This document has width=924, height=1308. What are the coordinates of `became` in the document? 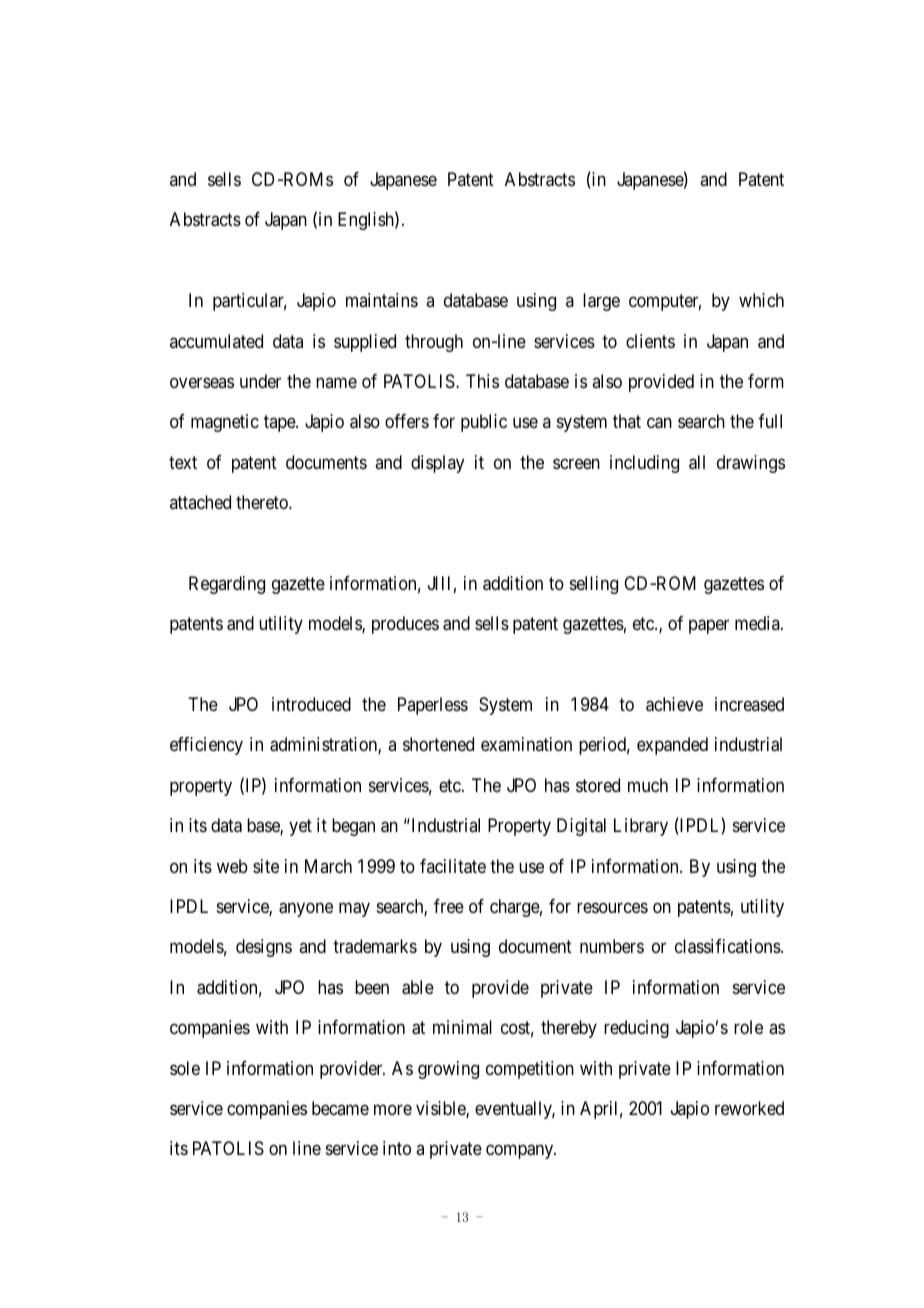 It's located at (340, 1108).
